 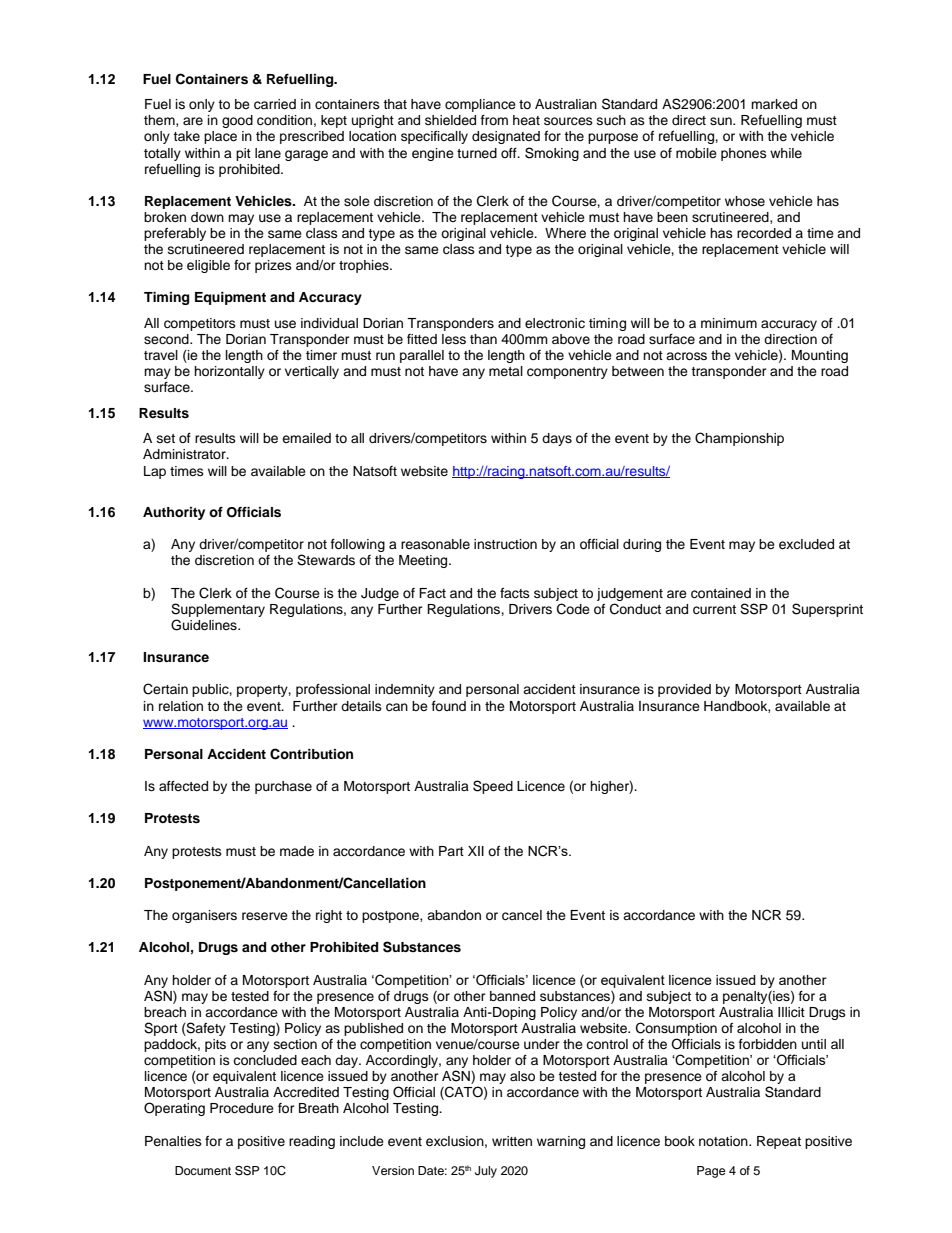 What do you see at coordinates (512, 1141) in the screenshot?
I see `written` at bounding box center [512, 1141].
